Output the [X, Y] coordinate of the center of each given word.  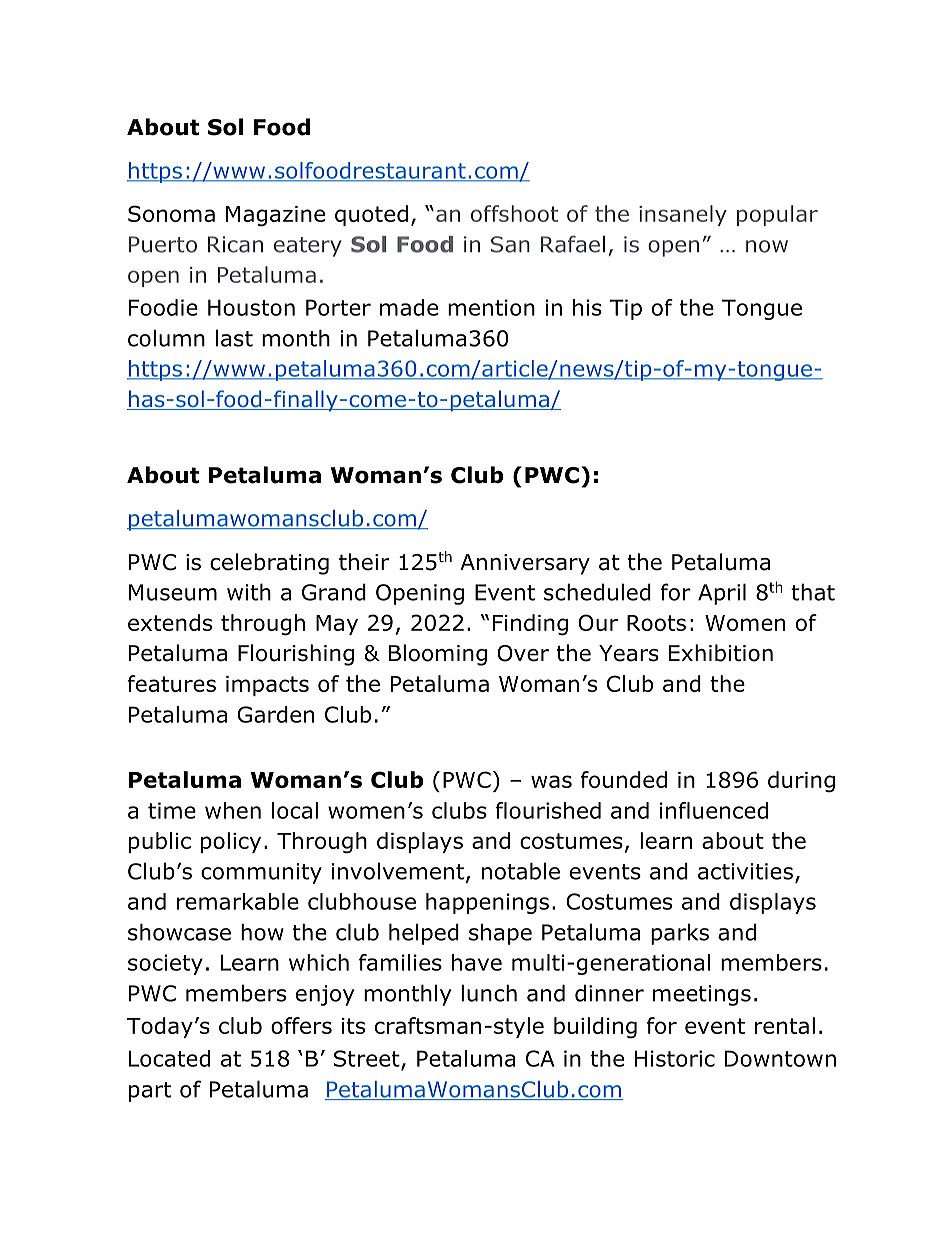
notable [521, 871]
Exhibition [721, 653]
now [767, 246]
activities [745, 871]
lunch [489, 993]
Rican [235, 244]
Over [523, 653]
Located [169, 1058]
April [722, 594]
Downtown [780, 1058]
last [234, 338]
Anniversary [525, 564]
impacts [267, 686]
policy [231, 842]
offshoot [514, 213]
